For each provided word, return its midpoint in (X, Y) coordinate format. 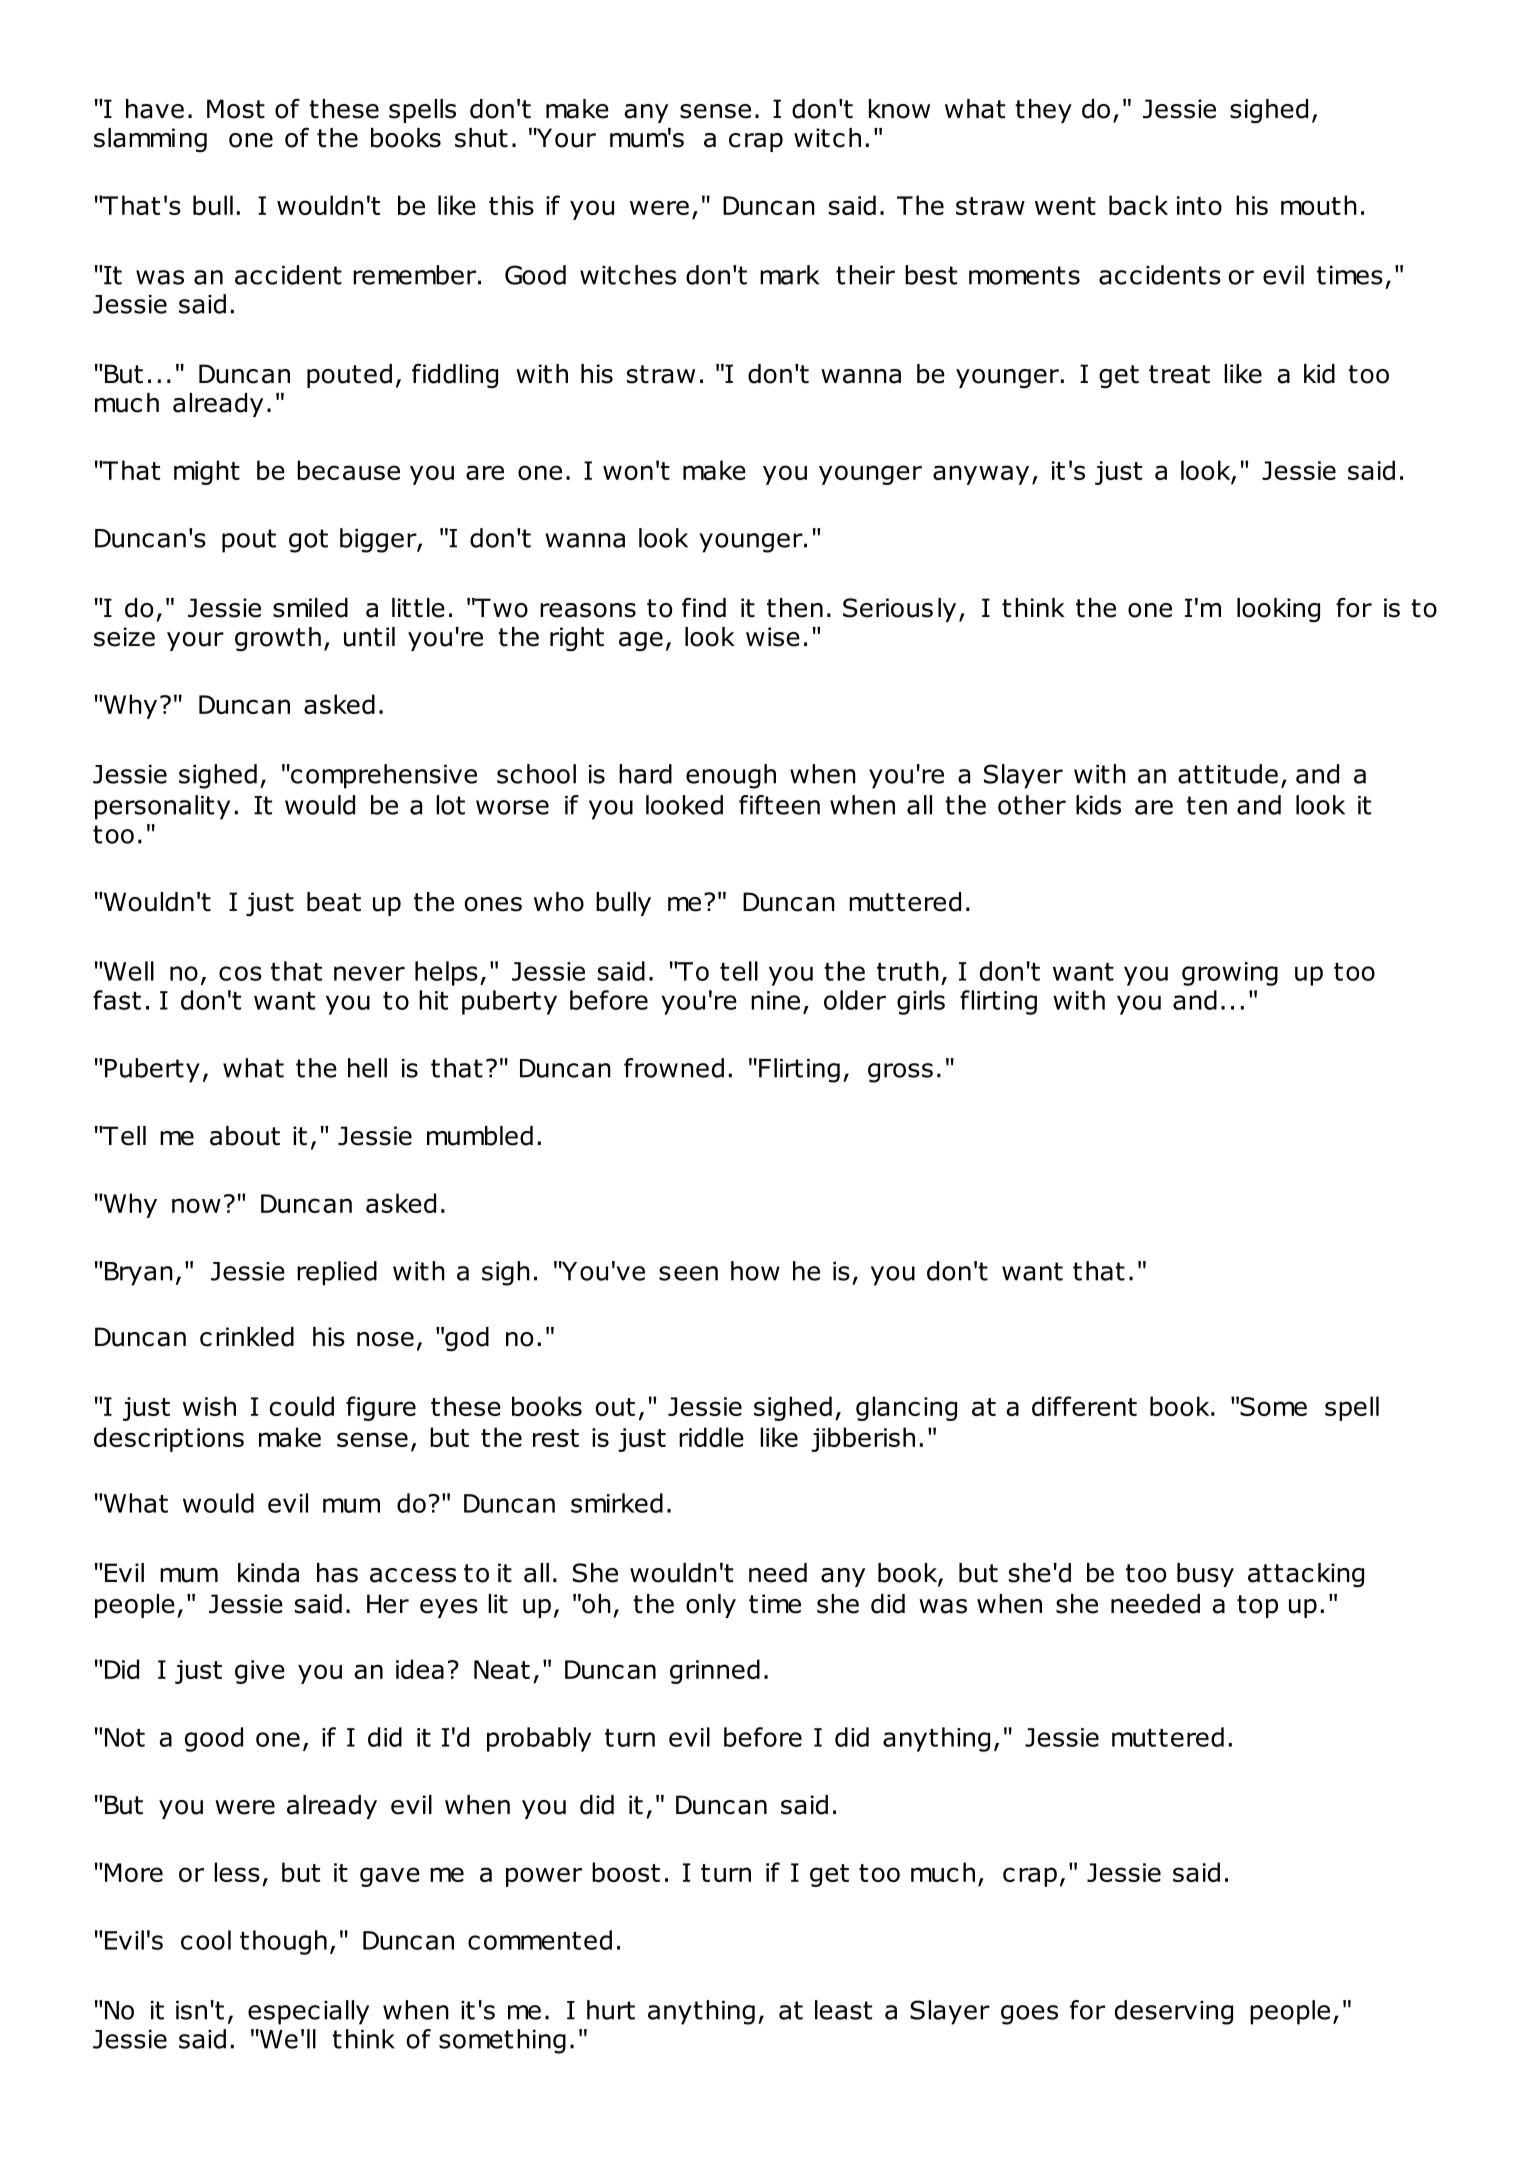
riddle (711, 1437)
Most (236, 109)
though (283, 1942)
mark (789, 275)
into (1199, 205)
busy (1205, 1575)
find (704, 607)
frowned (674, 1068)
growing (1230, 974)
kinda (268, 1573)
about (245, 1136)
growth (278, 639)
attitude (1228, 774)
